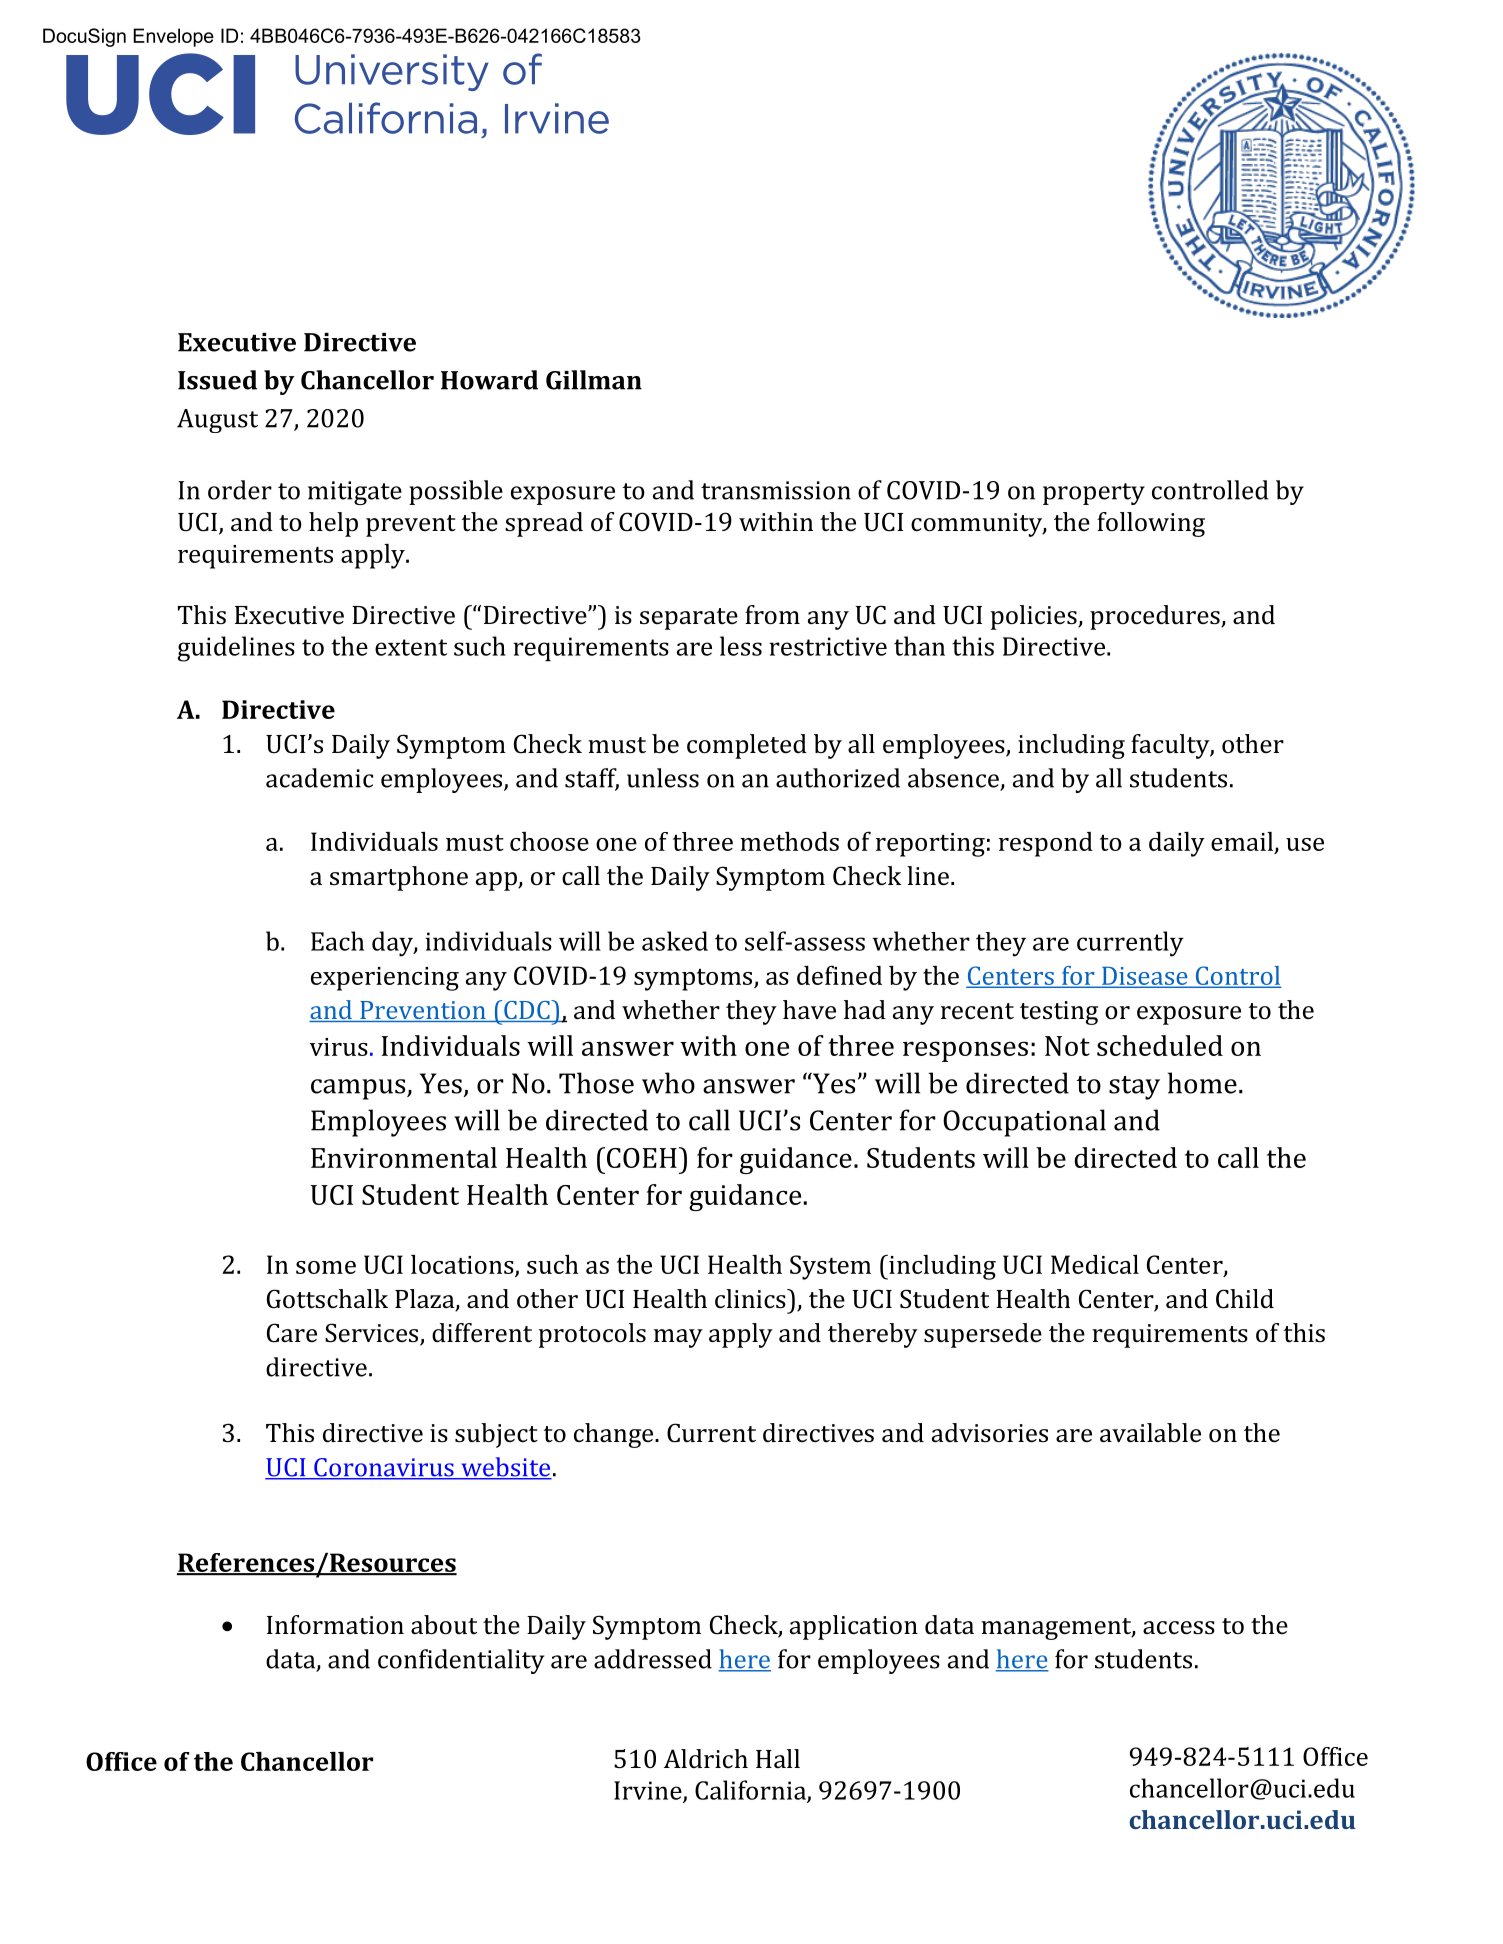  I want to click on confidentiality, so click(461, 1661).
